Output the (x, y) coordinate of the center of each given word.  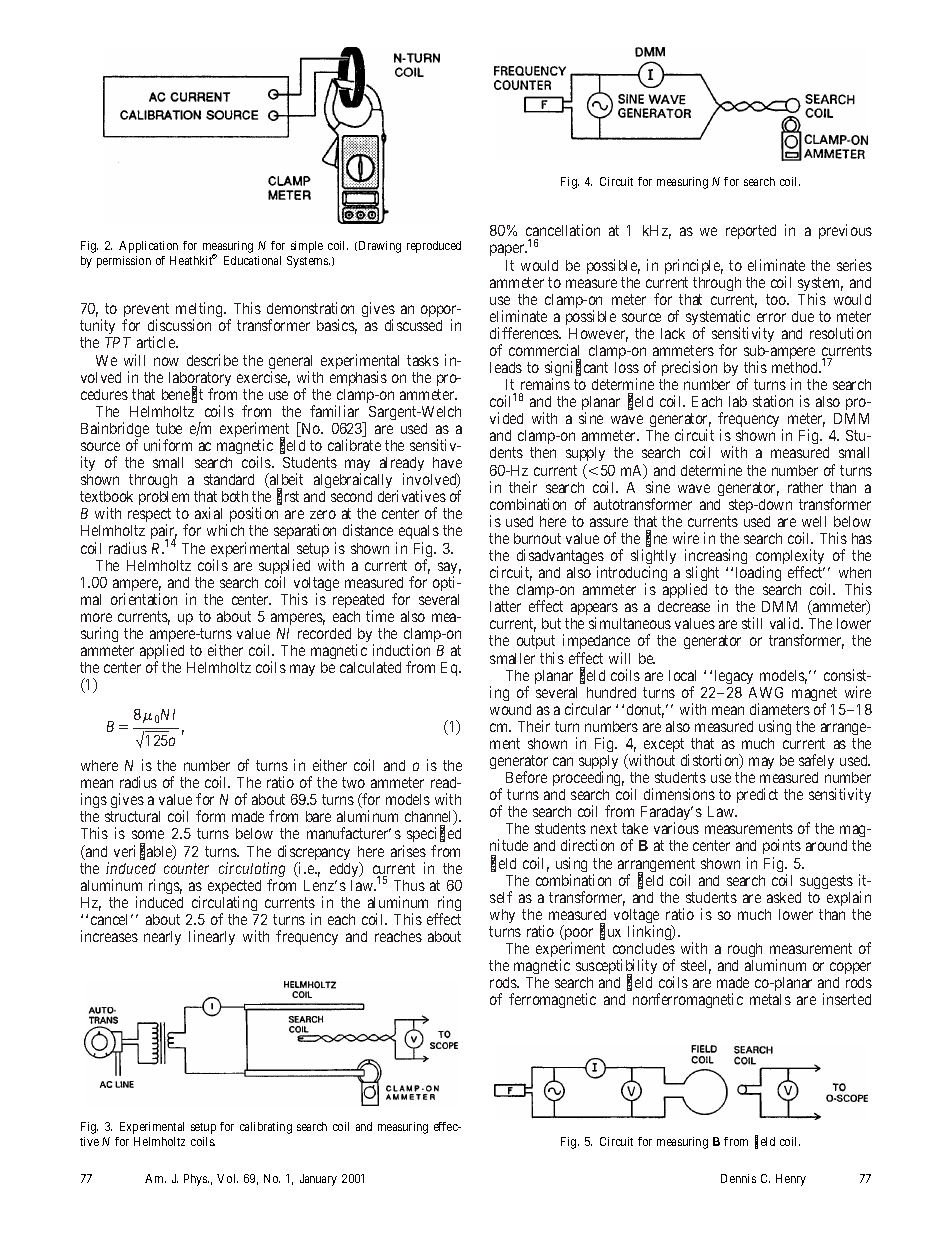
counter (186, 868)
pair (164, 533)
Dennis (738, 1178)
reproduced (434, 247)
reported (751, 232)
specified (434, 836)
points (782, 848)
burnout (537, 538)
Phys (196, 1180)
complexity (790, 558)
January (318, 1180)
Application (148, 247)
